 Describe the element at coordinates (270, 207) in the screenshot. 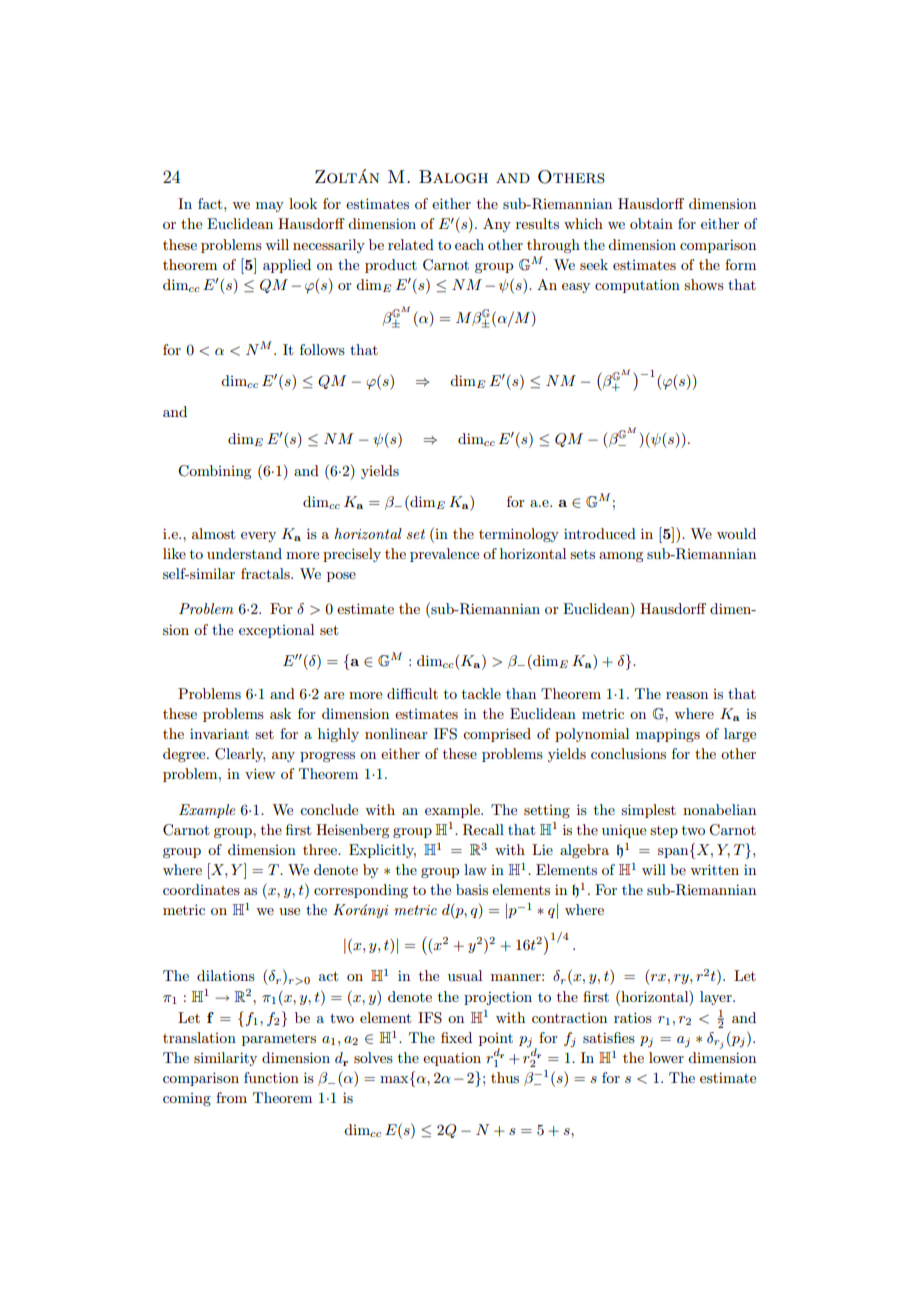

I see `may` at that location.
